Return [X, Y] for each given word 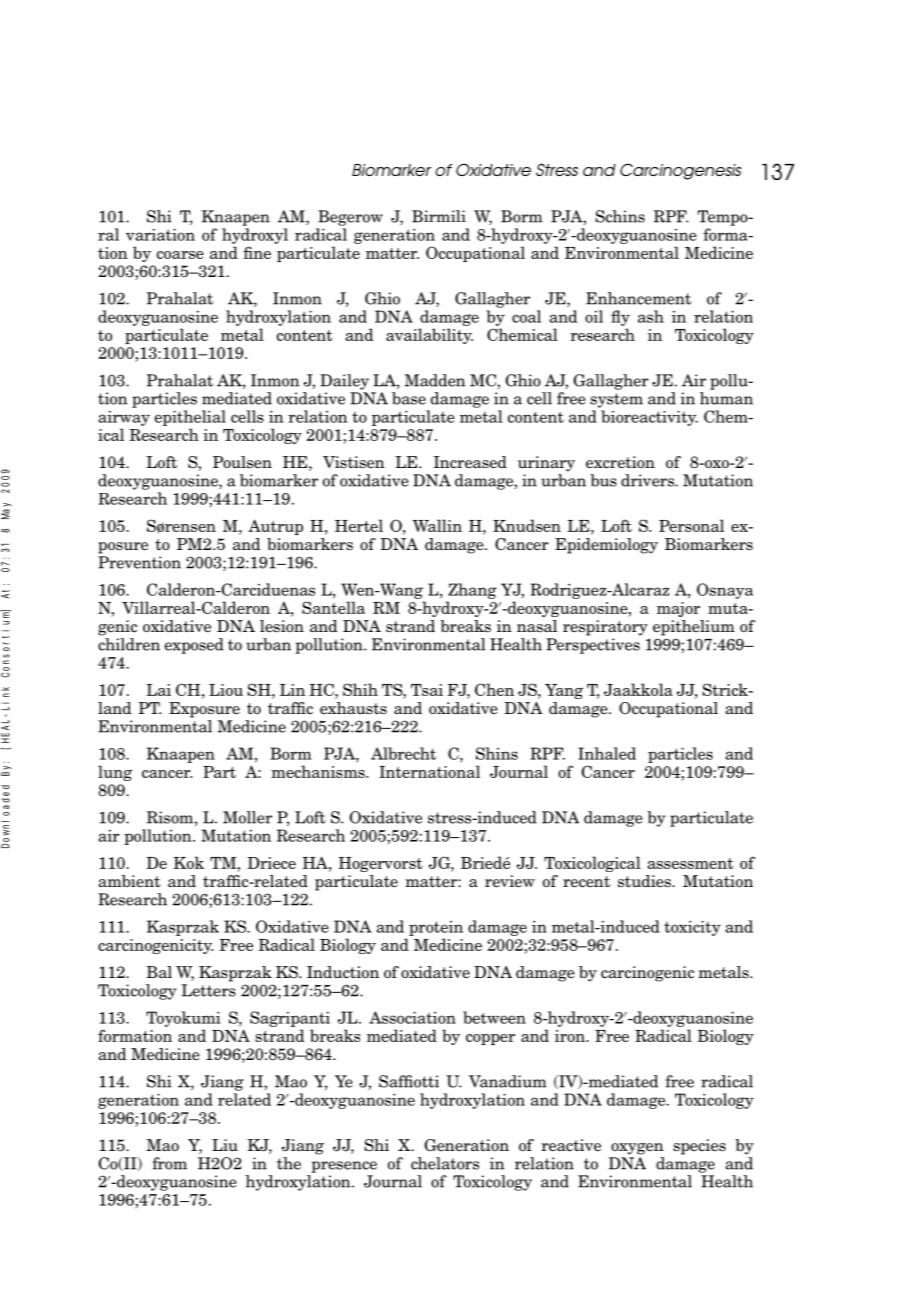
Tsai [427, 690]
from [170, 1163]
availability [429, 336]
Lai [158, 690]
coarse [180, 255]
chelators [445, 1163]
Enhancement [638, 298]
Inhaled [607, 753]
